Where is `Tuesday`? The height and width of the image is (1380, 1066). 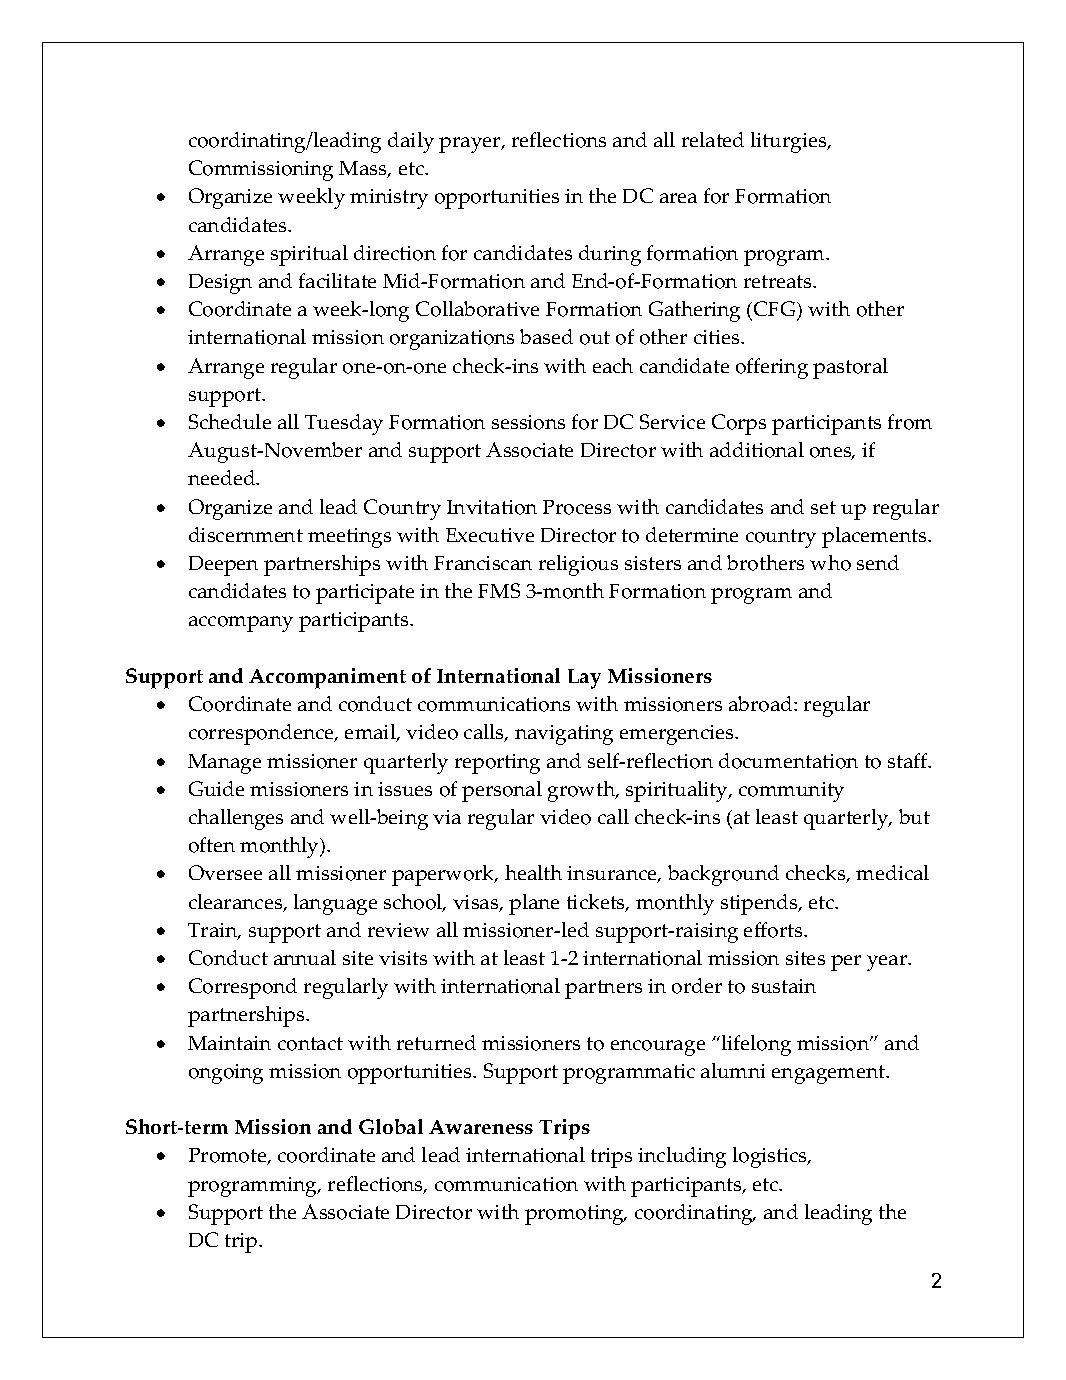
Tuesday is located at coordinates (344, 424).
